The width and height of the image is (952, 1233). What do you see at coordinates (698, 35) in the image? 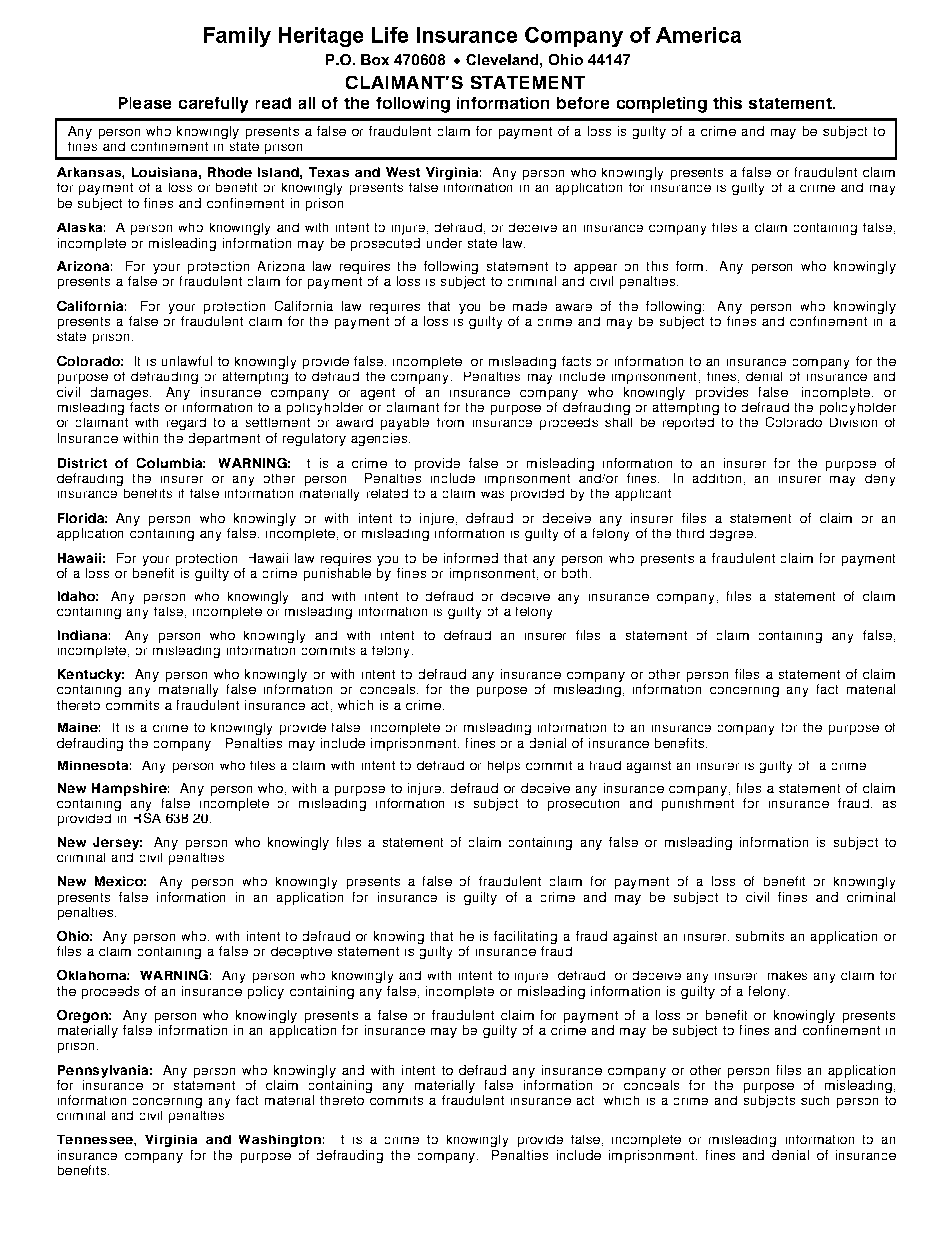
I see `America` at bounding box center [698, 35].
